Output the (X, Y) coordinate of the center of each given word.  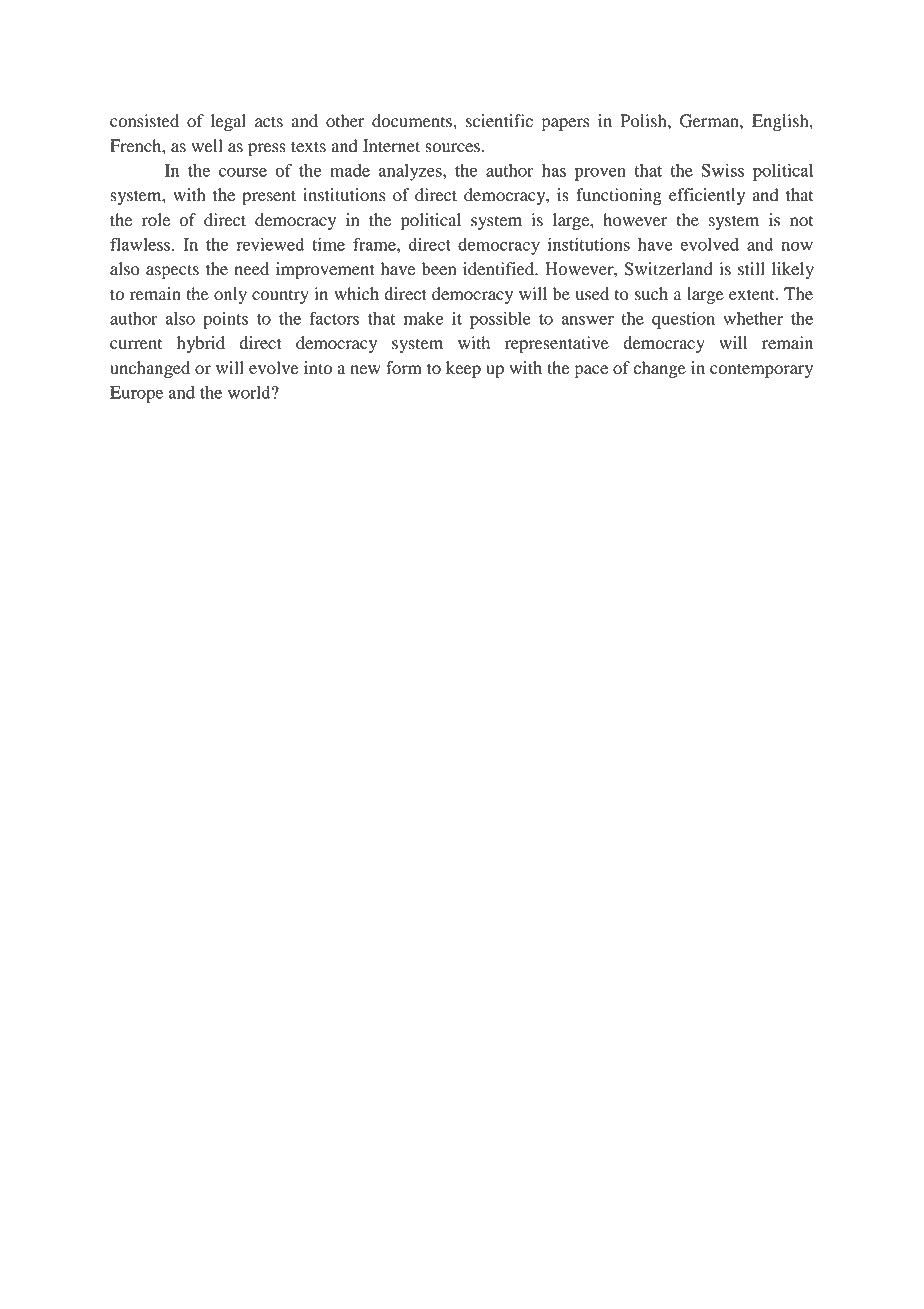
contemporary (761, 370)
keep (463, 369)
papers (565, 124)
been (439, 269)
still (751, 269)
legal (228, 122)
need (252, 269)
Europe (136, 394)
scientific (499, 121)
